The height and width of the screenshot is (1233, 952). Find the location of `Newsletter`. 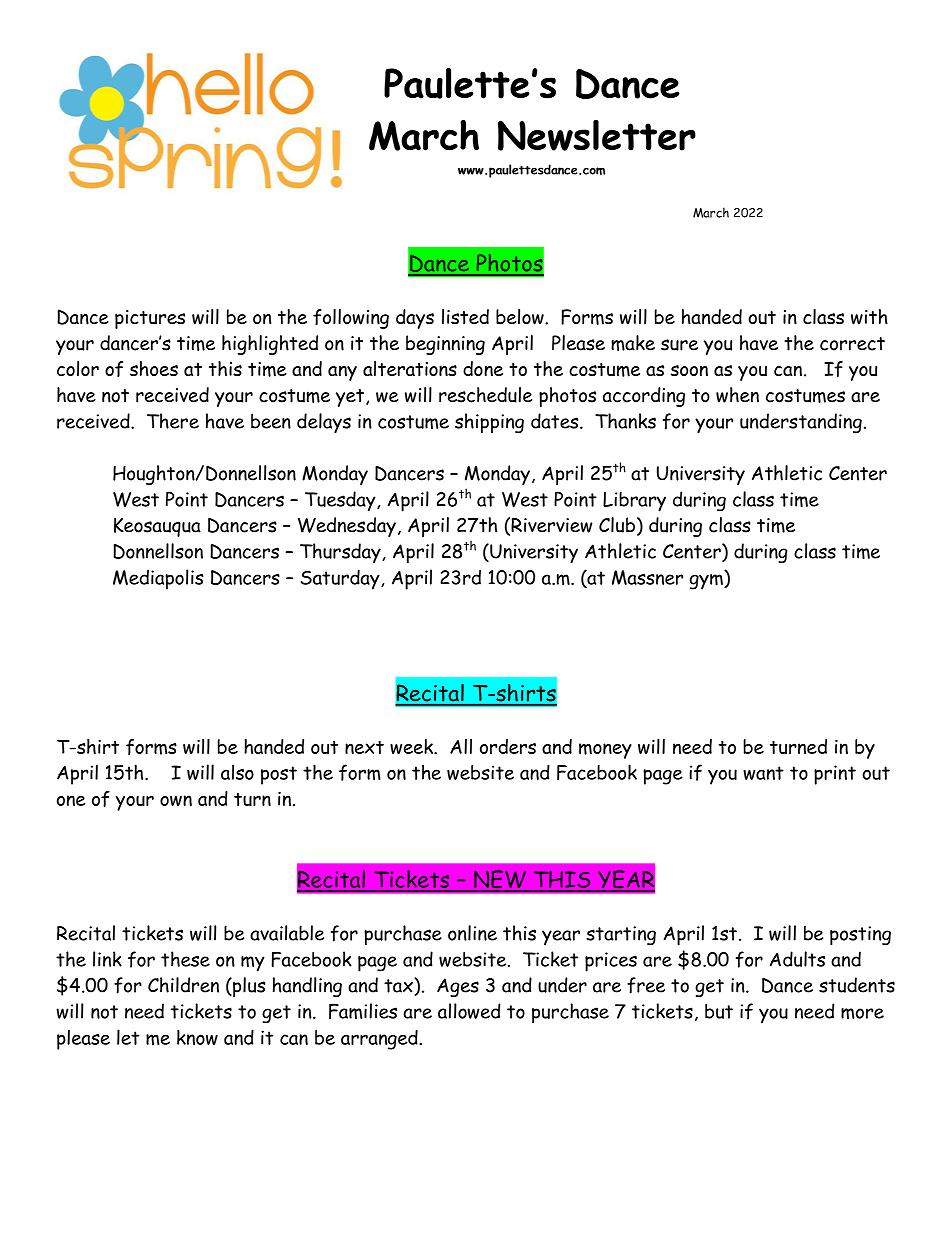

Newsletter is located at coordinates (597, 135).
